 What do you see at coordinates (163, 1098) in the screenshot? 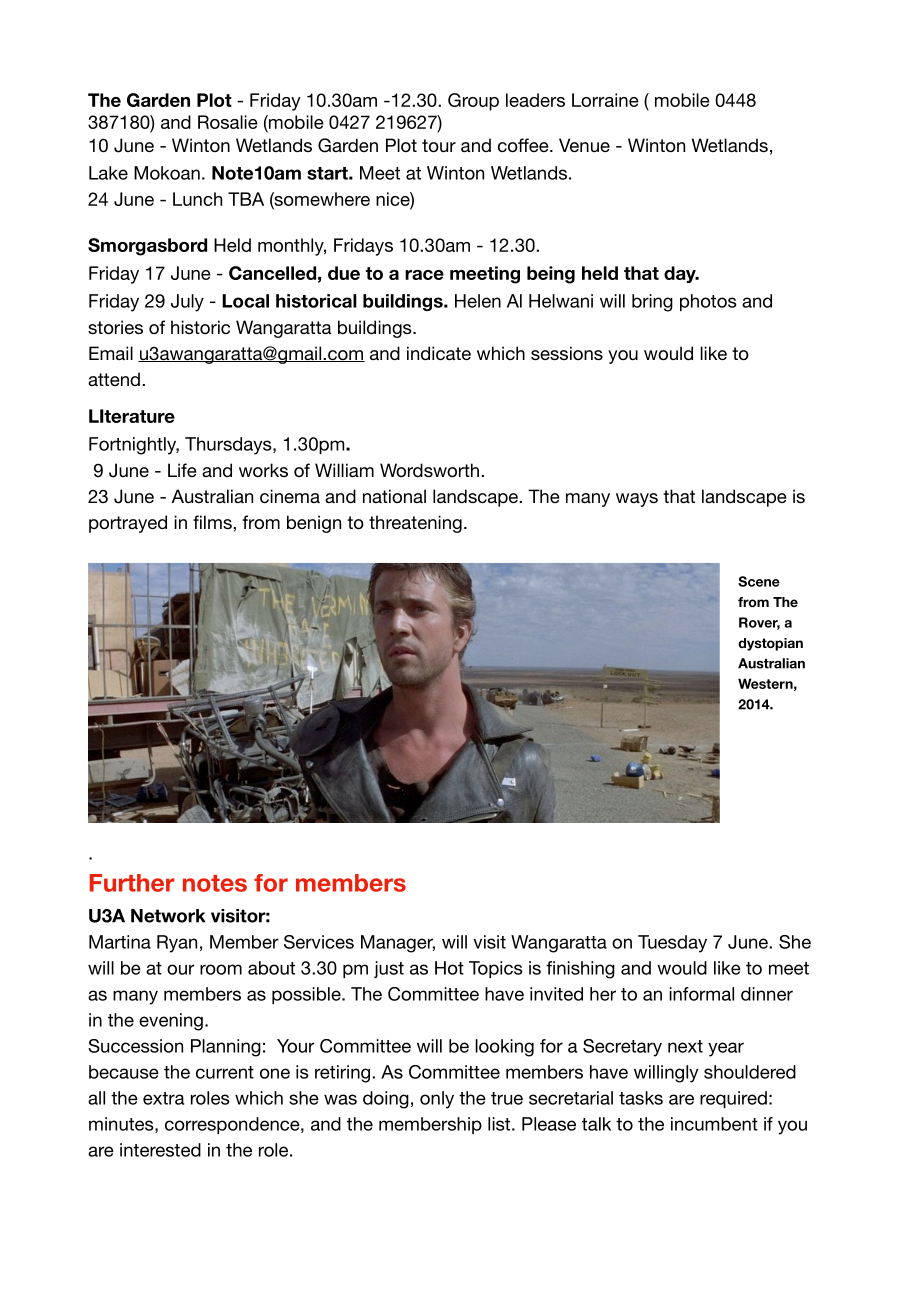
I see `extra` at bounding box center [163, 1098].
